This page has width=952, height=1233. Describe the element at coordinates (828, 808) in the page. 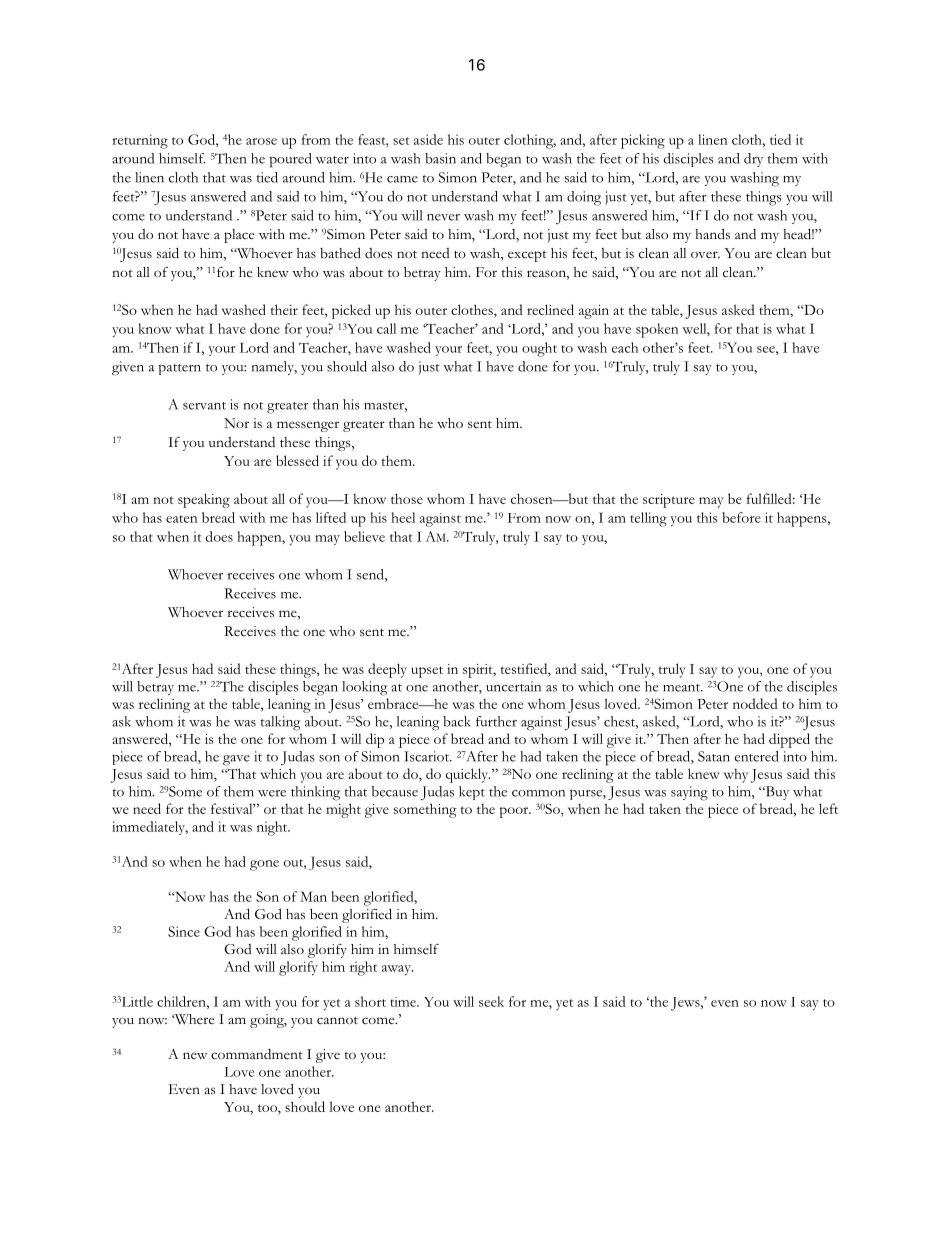

I see `left` at that location.
